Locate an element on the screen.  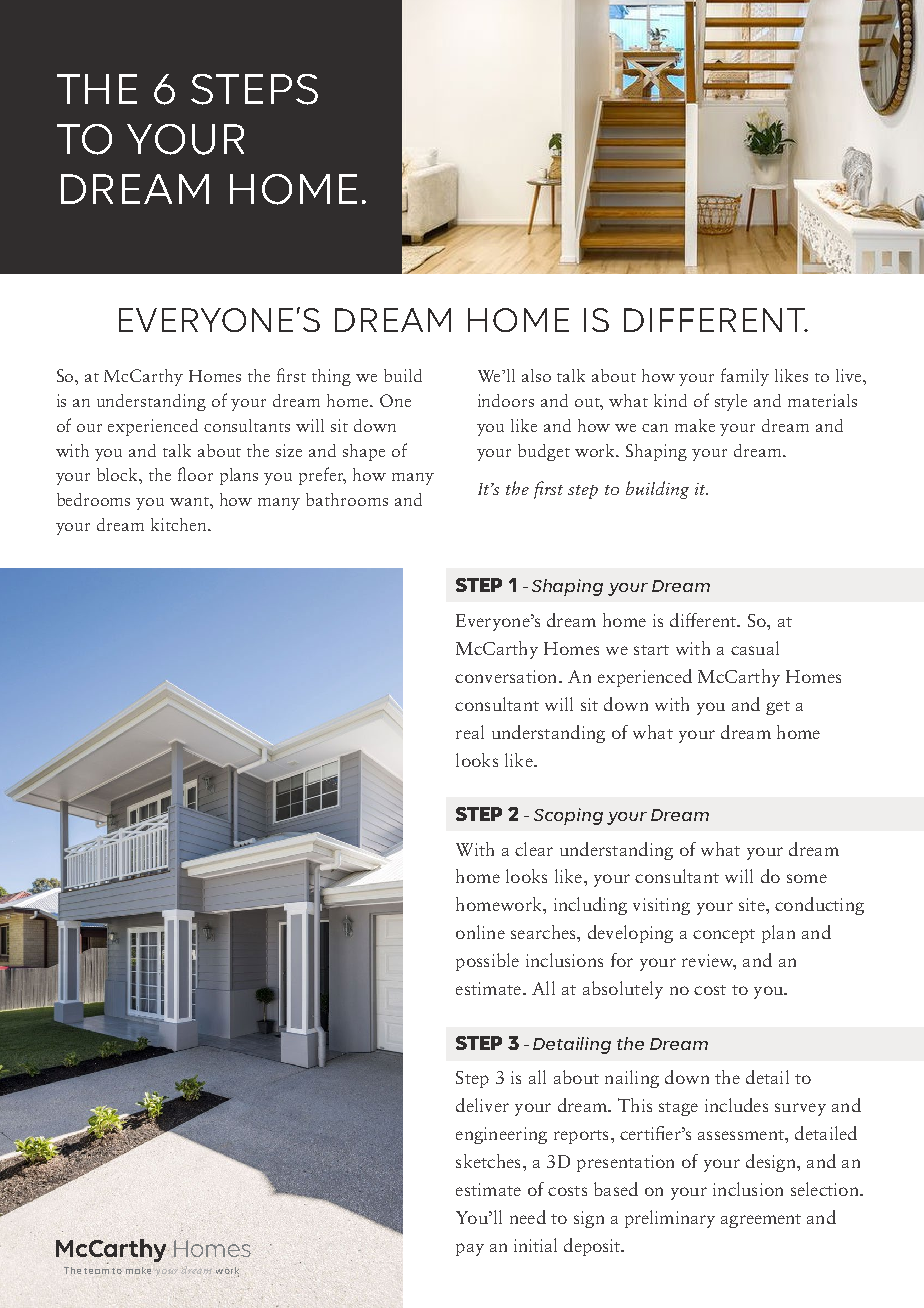
includes is located at coordinates (736, 1105).
